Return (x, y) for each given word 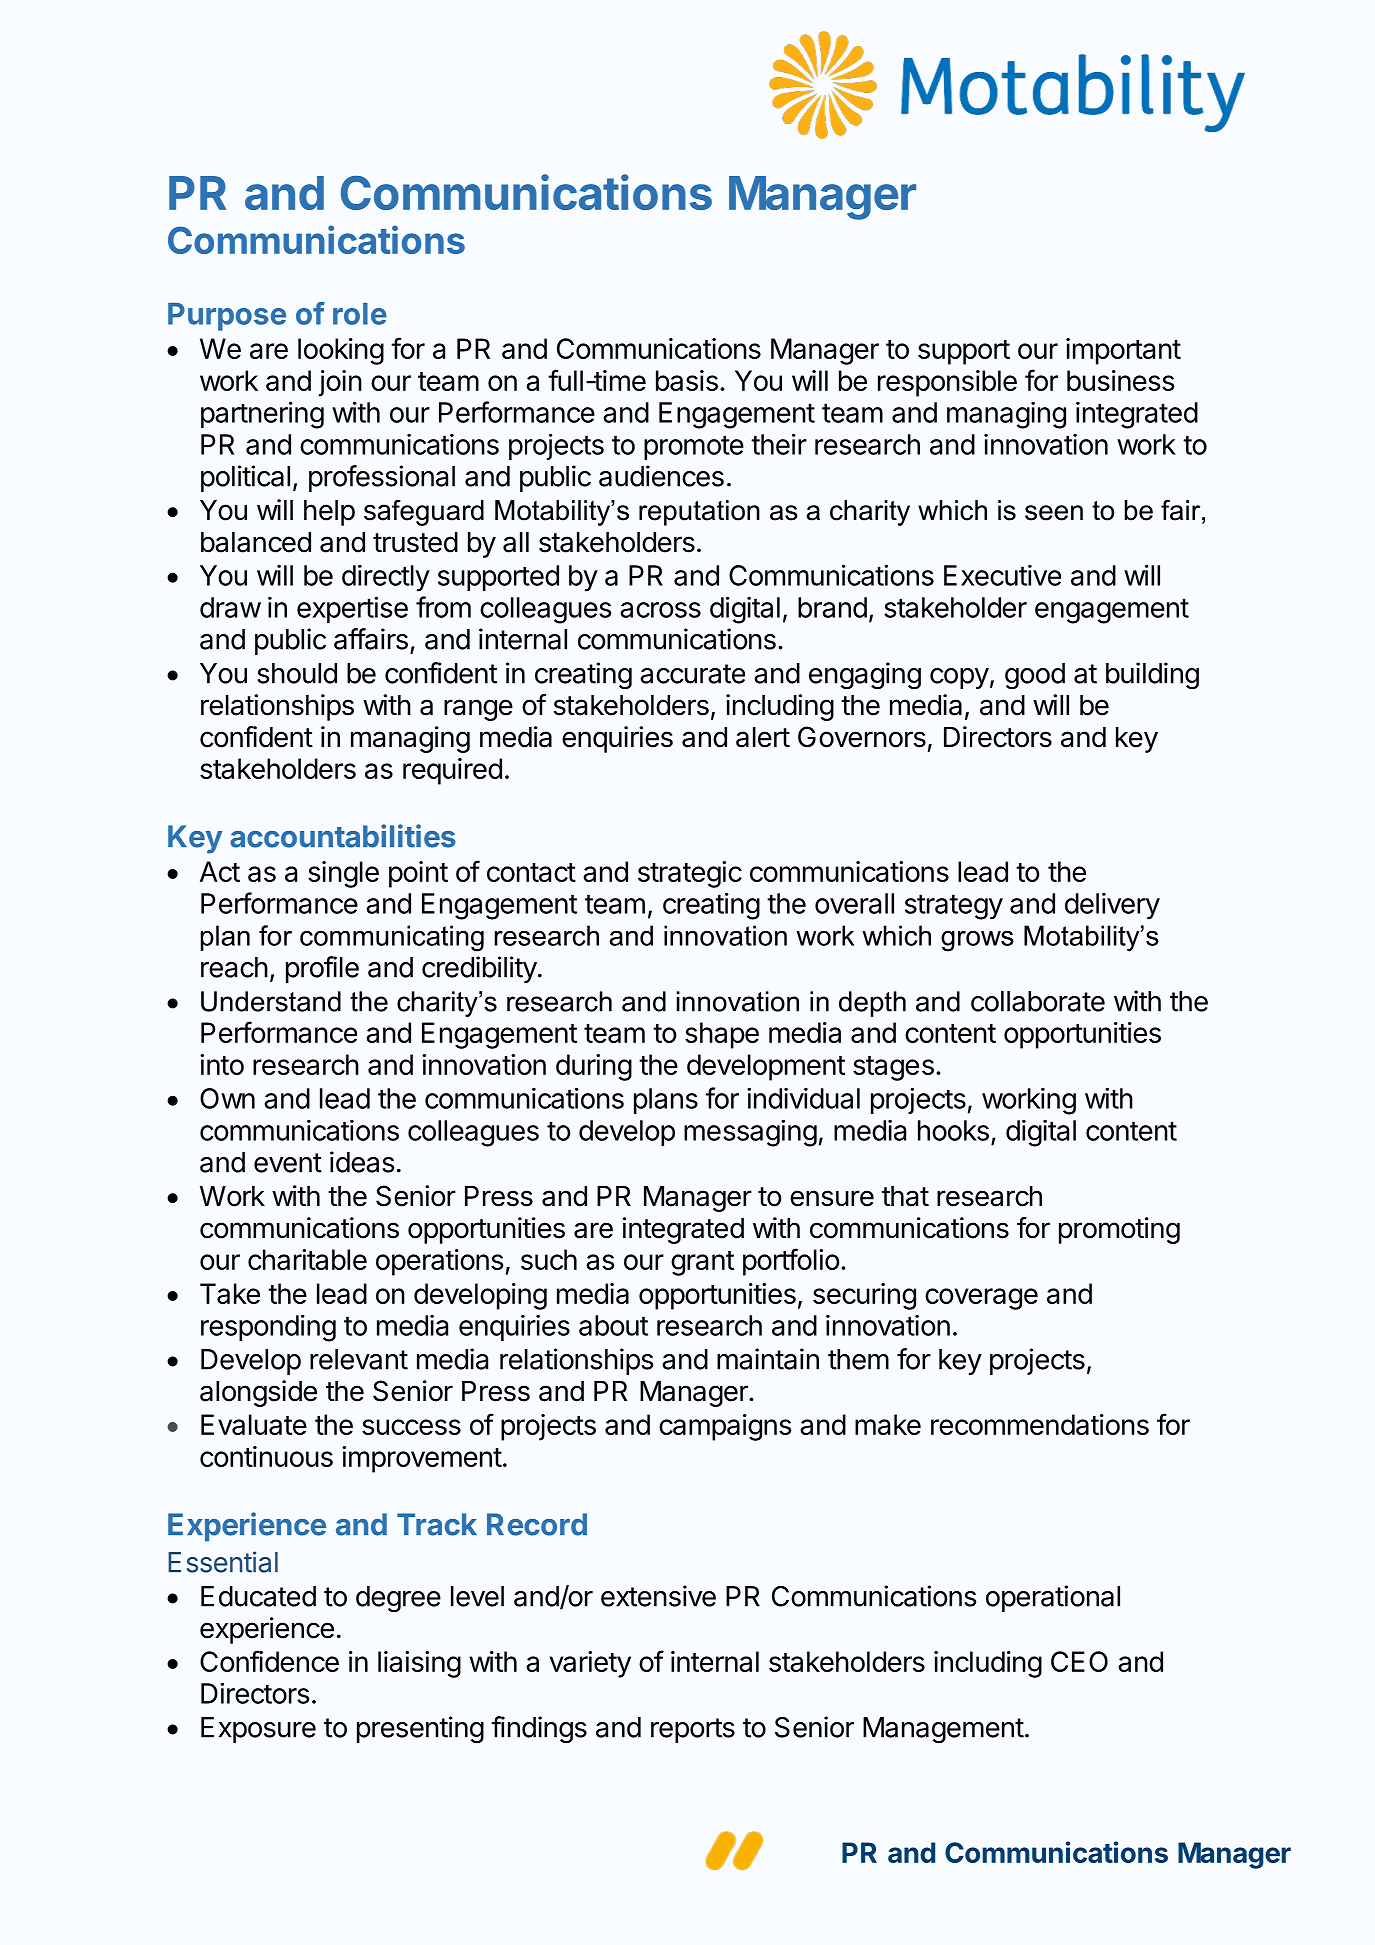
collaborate (1038, 1001)
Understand (271, 1001)
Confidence (269, 1661)
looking (341, 351)
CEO (1079, 1661)
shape (722, 1035)
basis (687, 380)
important (1123, 351)
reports (693, 1730)
